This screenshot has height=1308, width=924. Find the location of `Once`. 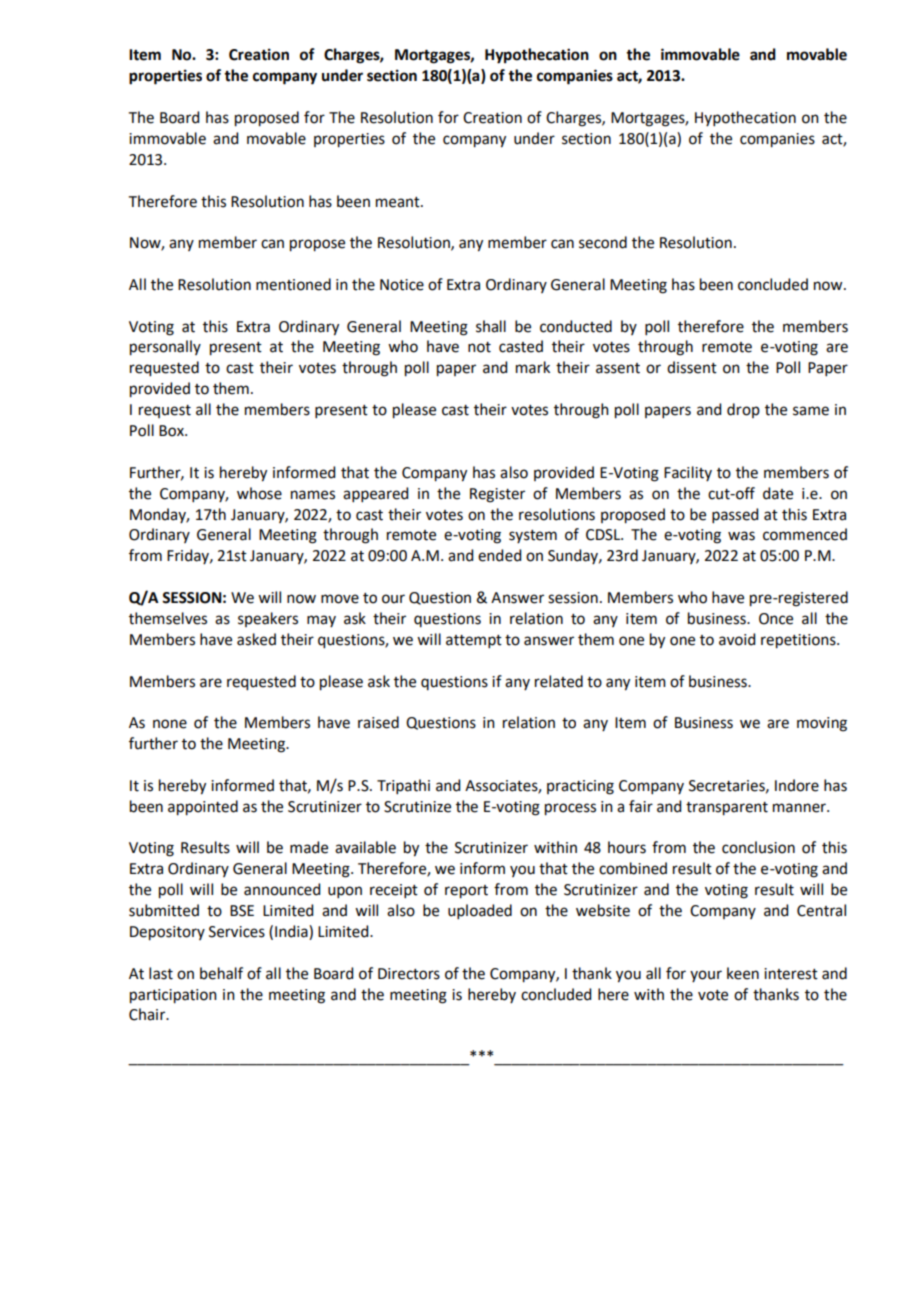

Once is located at coordinates (776, 619).
